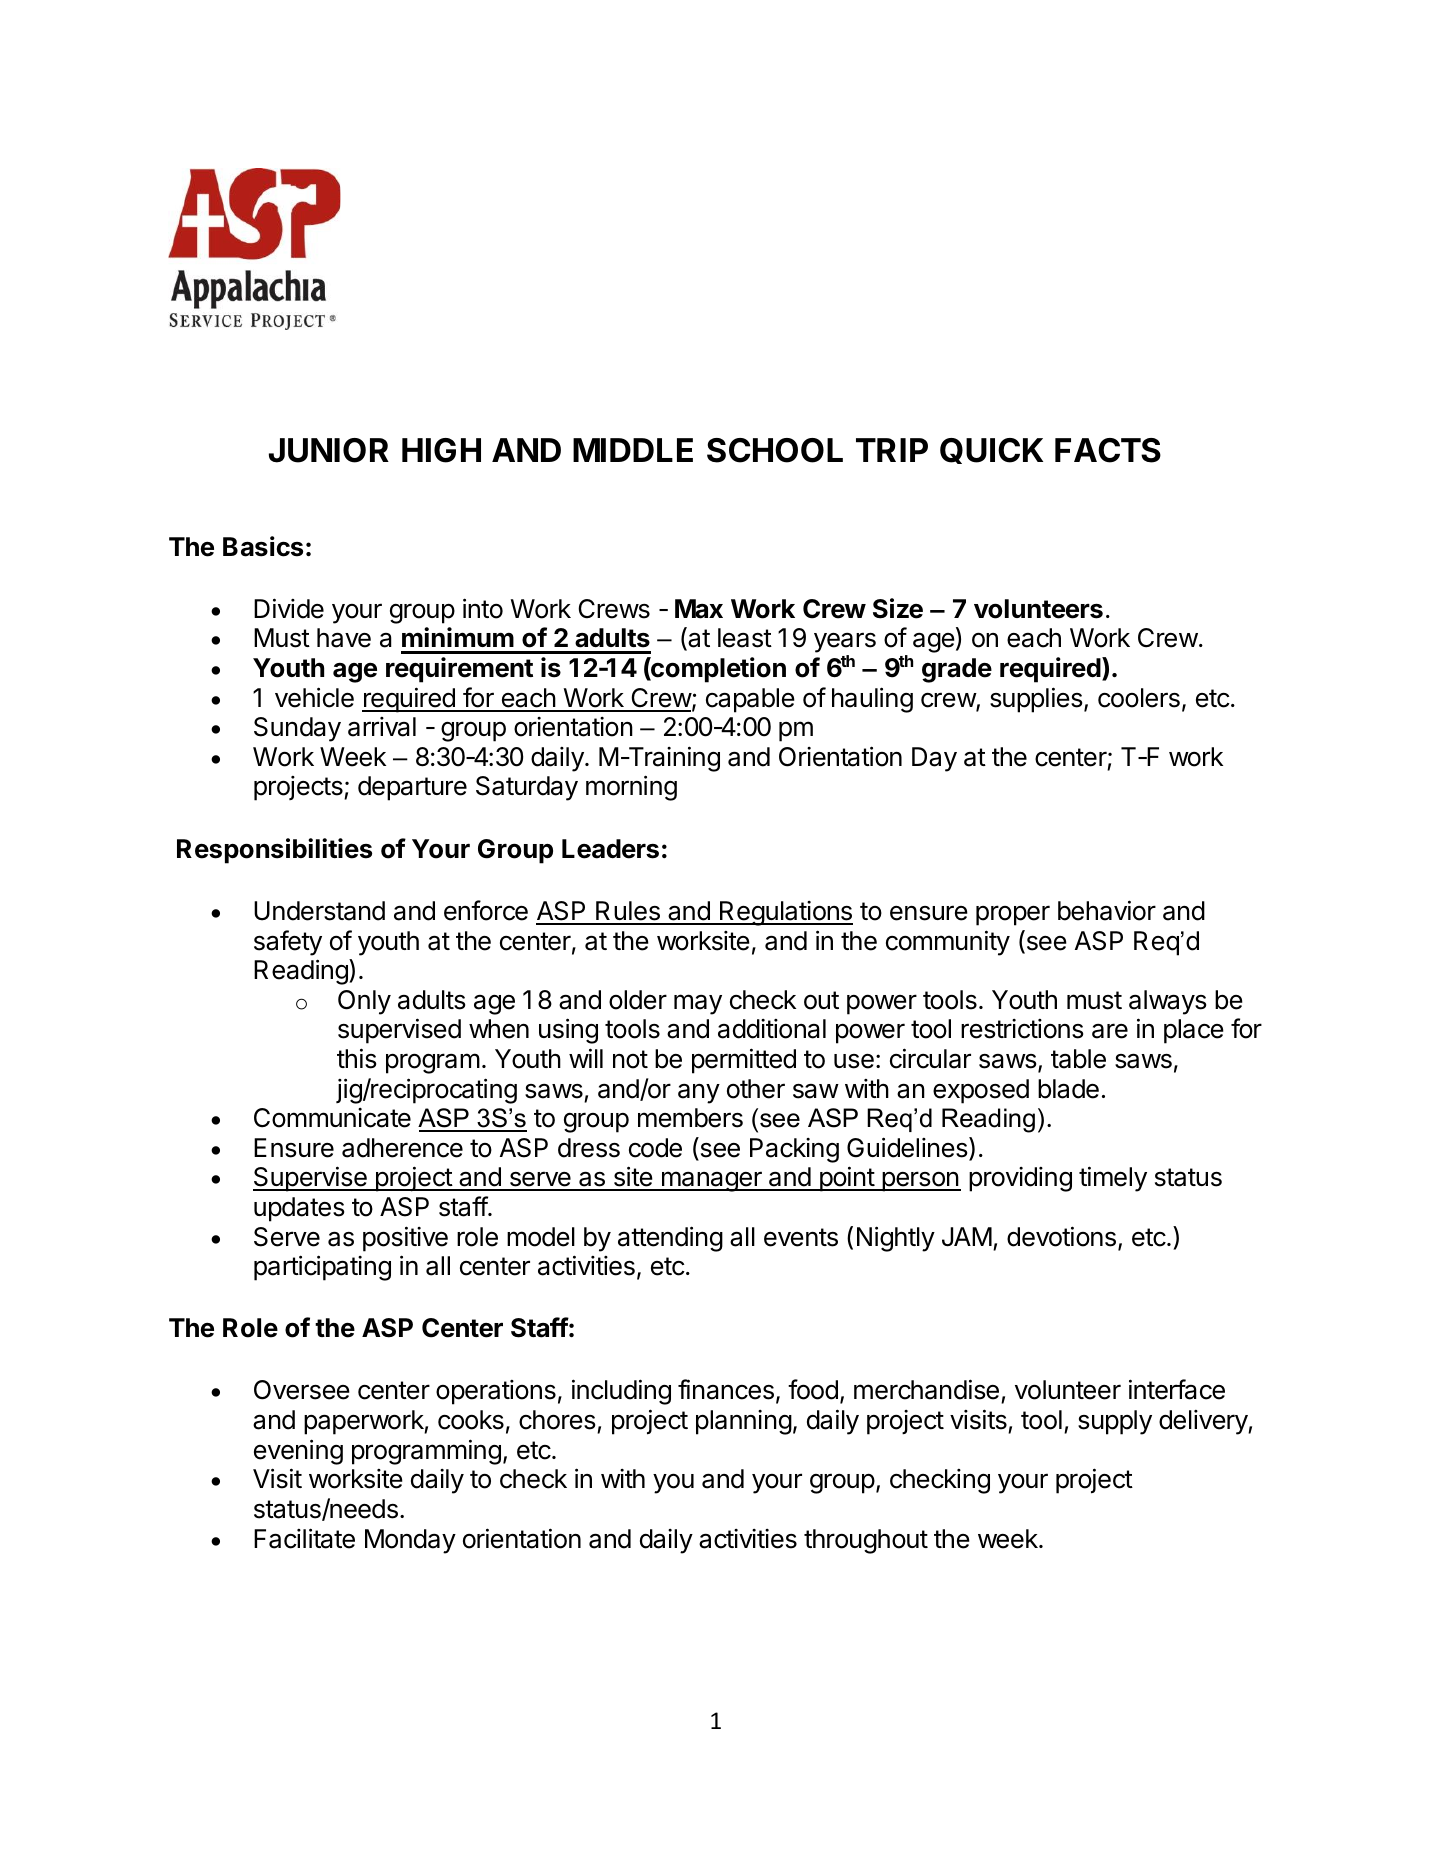  Describe the element at coordinates (698, 1004) in the image. I see `may` at that location.
